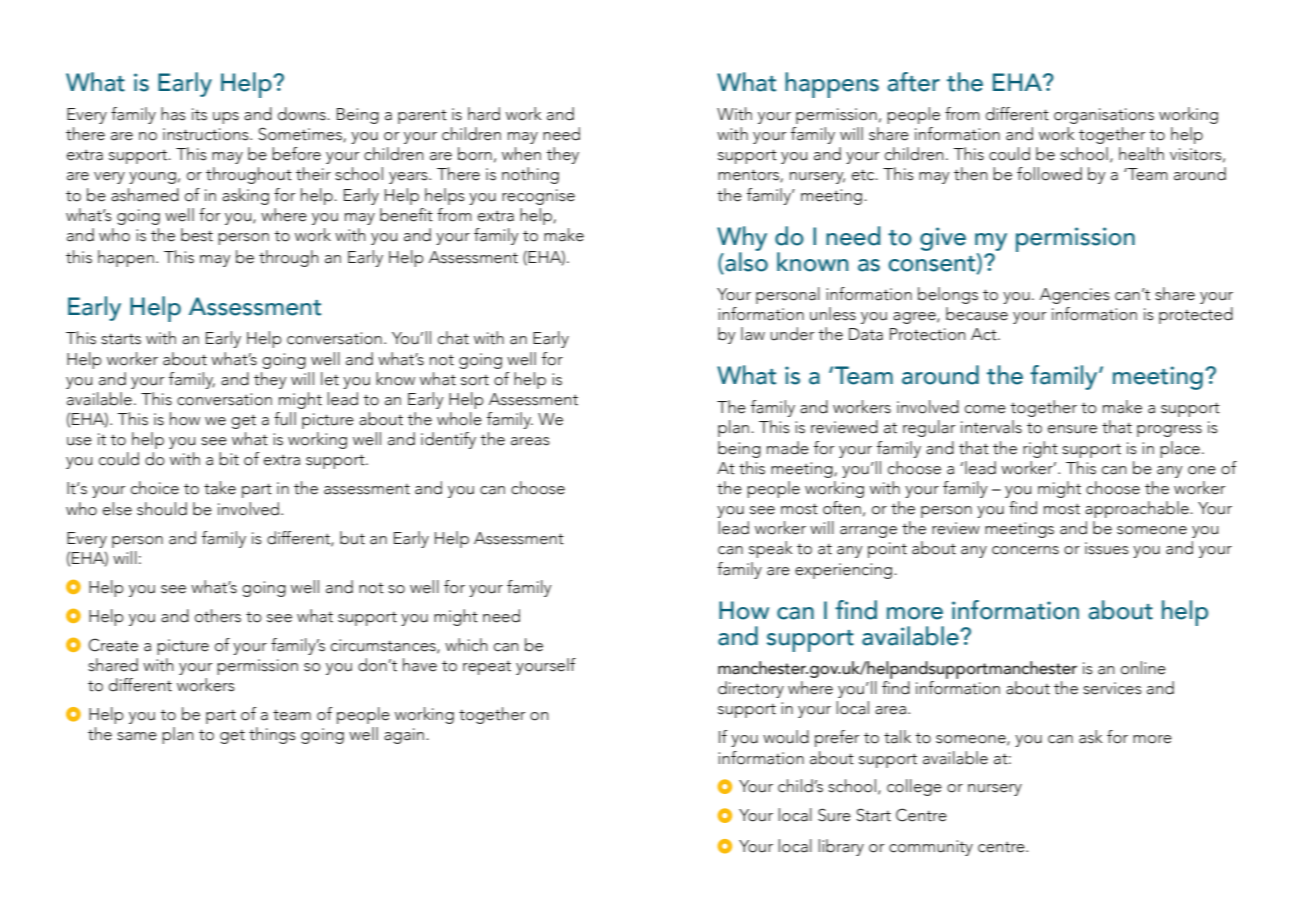 The width and height of the page is (1303, 924). Describe the element at coordinates (788, 448) in the page. I see `made` at that location.
